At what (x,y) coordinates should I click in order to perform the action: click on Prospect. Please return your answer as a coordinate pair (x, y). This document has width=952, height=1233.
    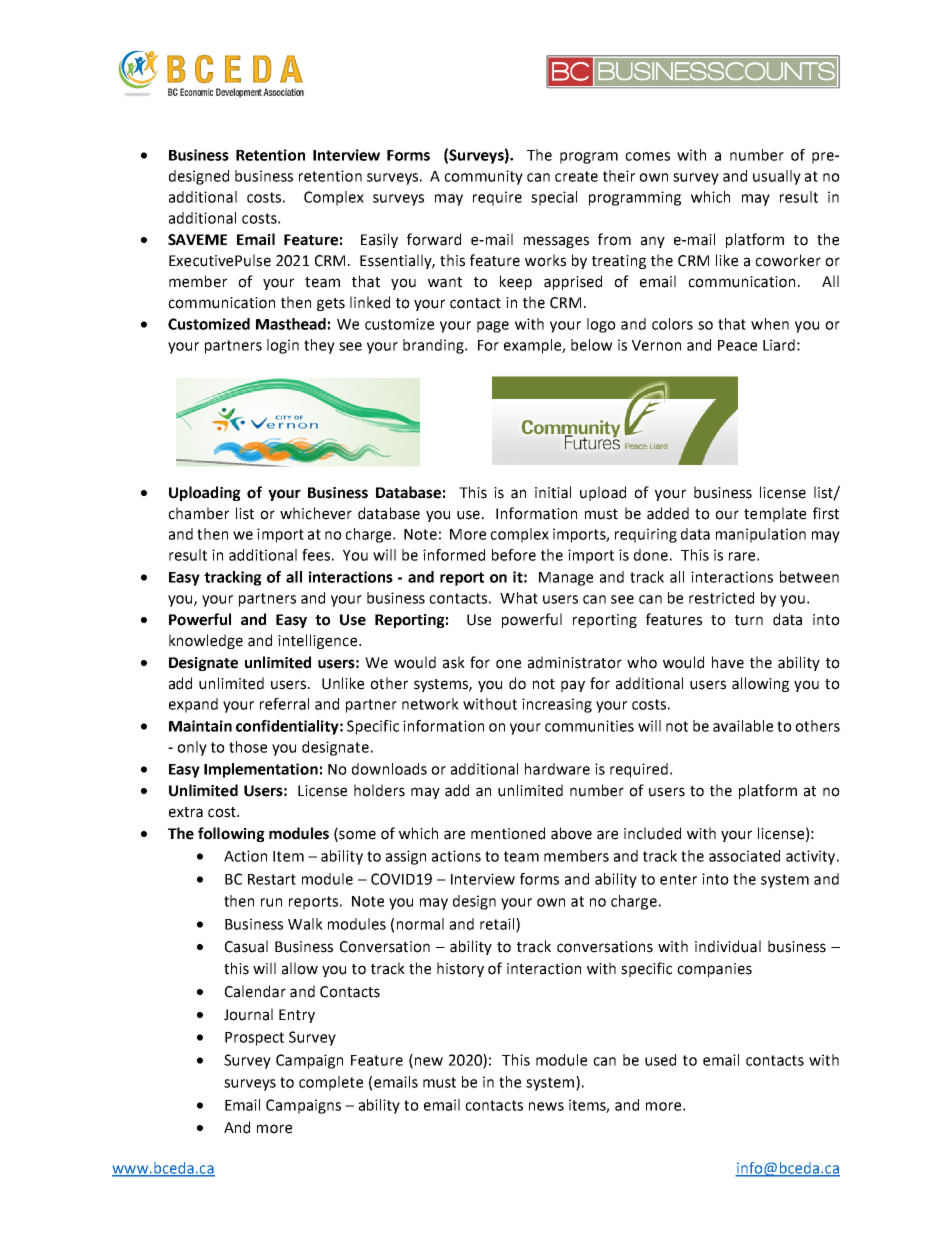
    Looking at the image, I should click on (254, 1039).
